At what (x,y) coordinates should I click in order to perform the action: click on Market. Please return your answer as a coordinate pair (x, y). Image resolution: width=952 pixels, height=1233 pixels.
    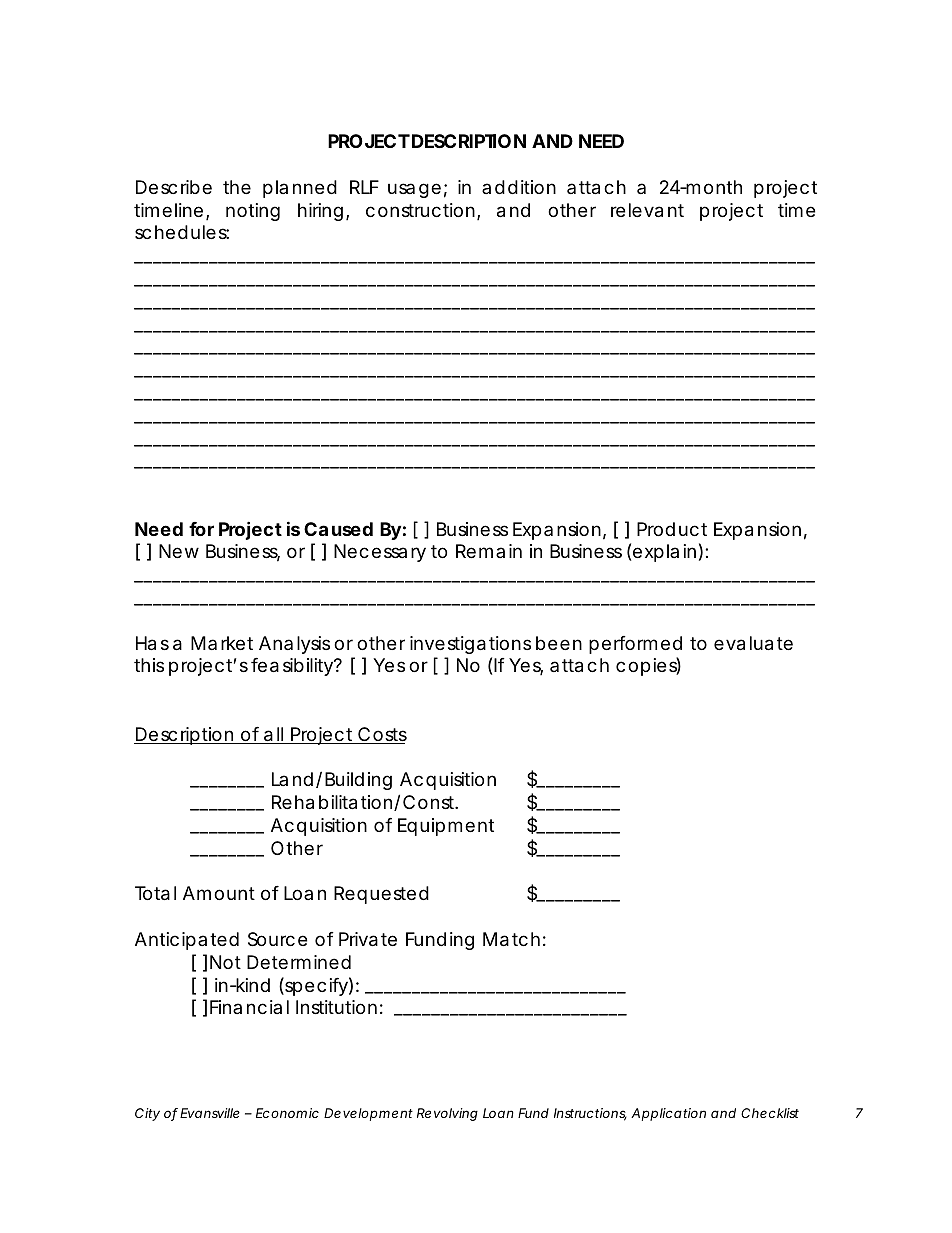
    Looking at the image, I should click on (222, 643).
